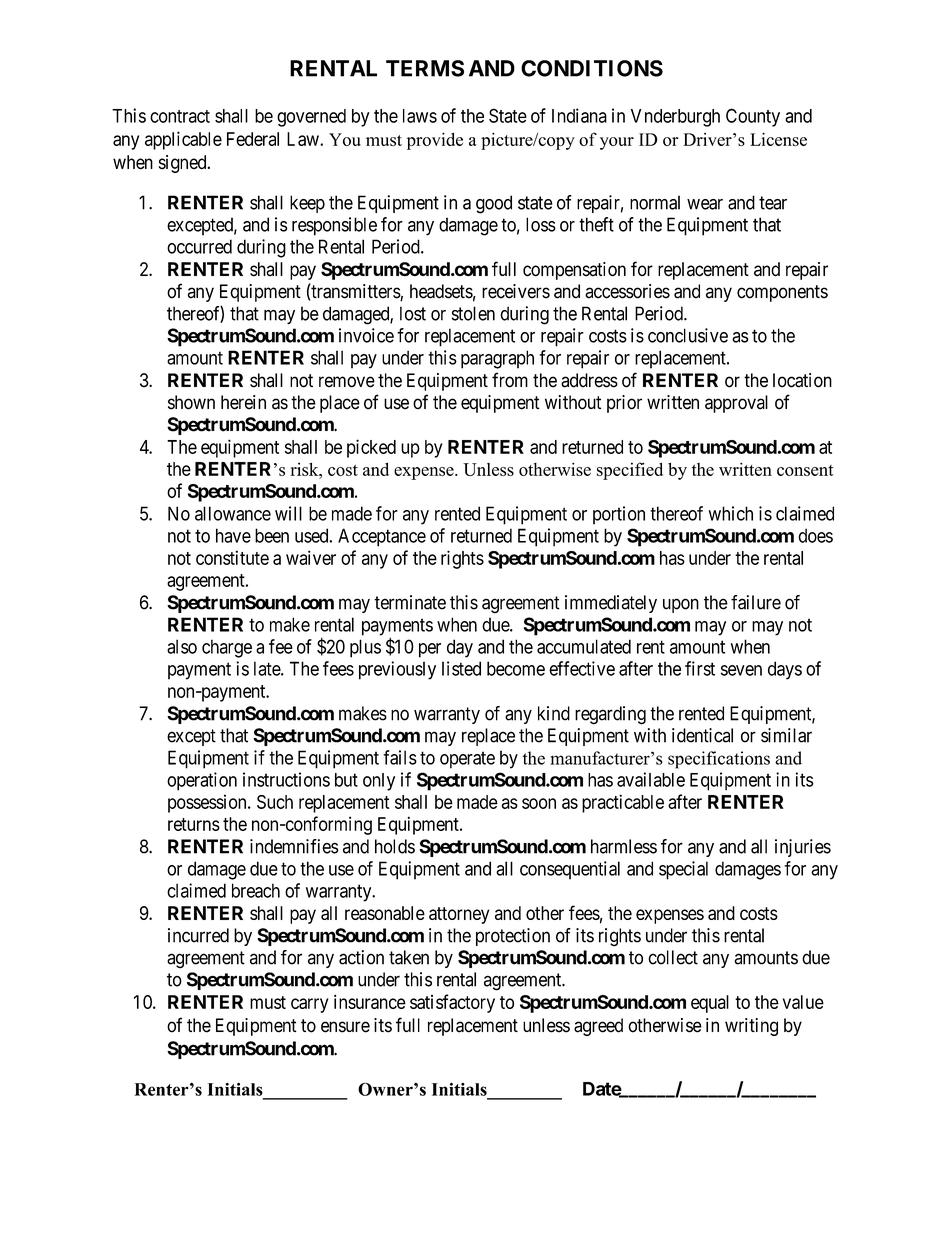 The width and height of the document is (952, 1233). Describe the element at coordinates (435, 141) in the document. I see `provide` at that location.
